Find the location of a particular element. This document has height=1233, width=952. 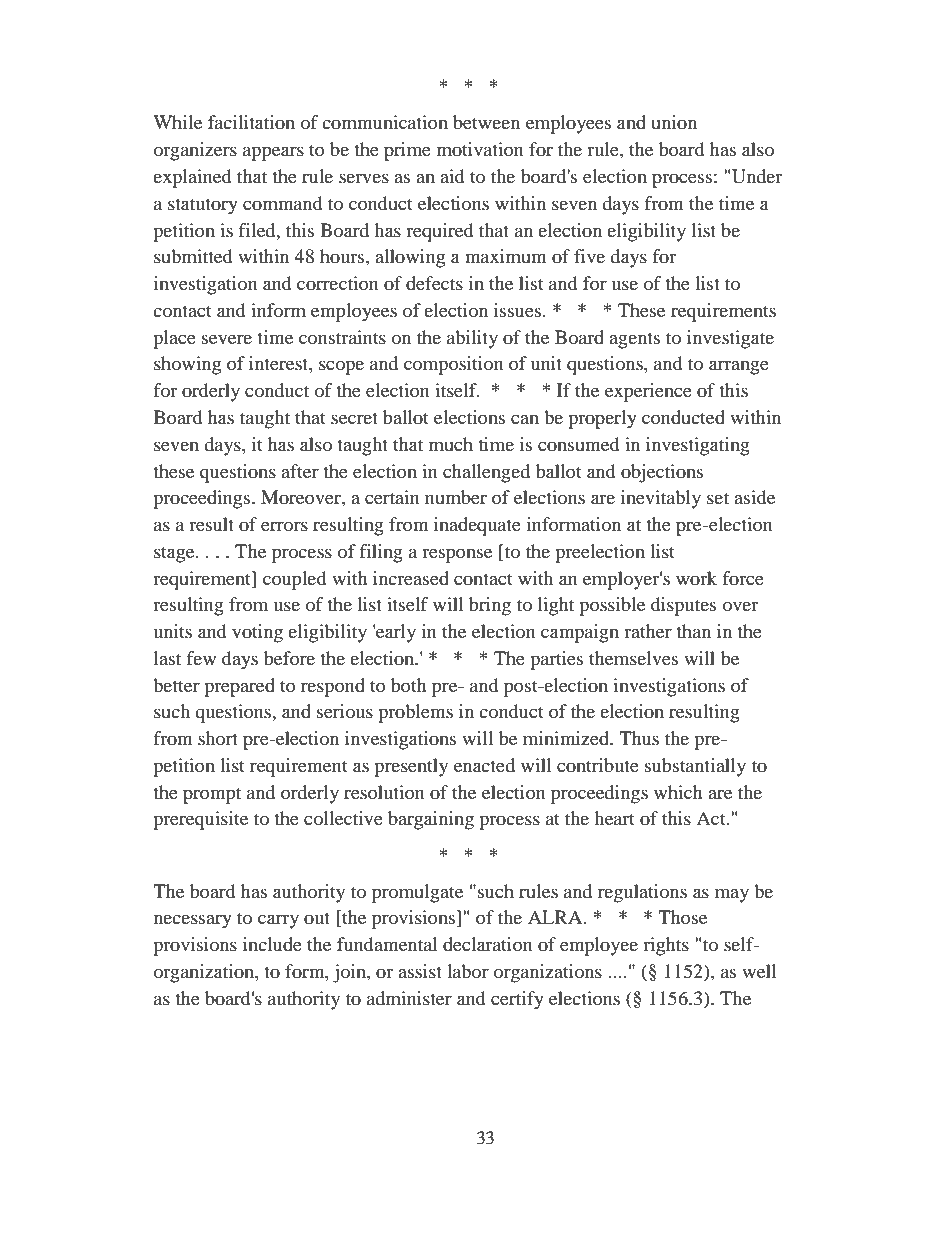

ability is located at coordinates (472, 339).
